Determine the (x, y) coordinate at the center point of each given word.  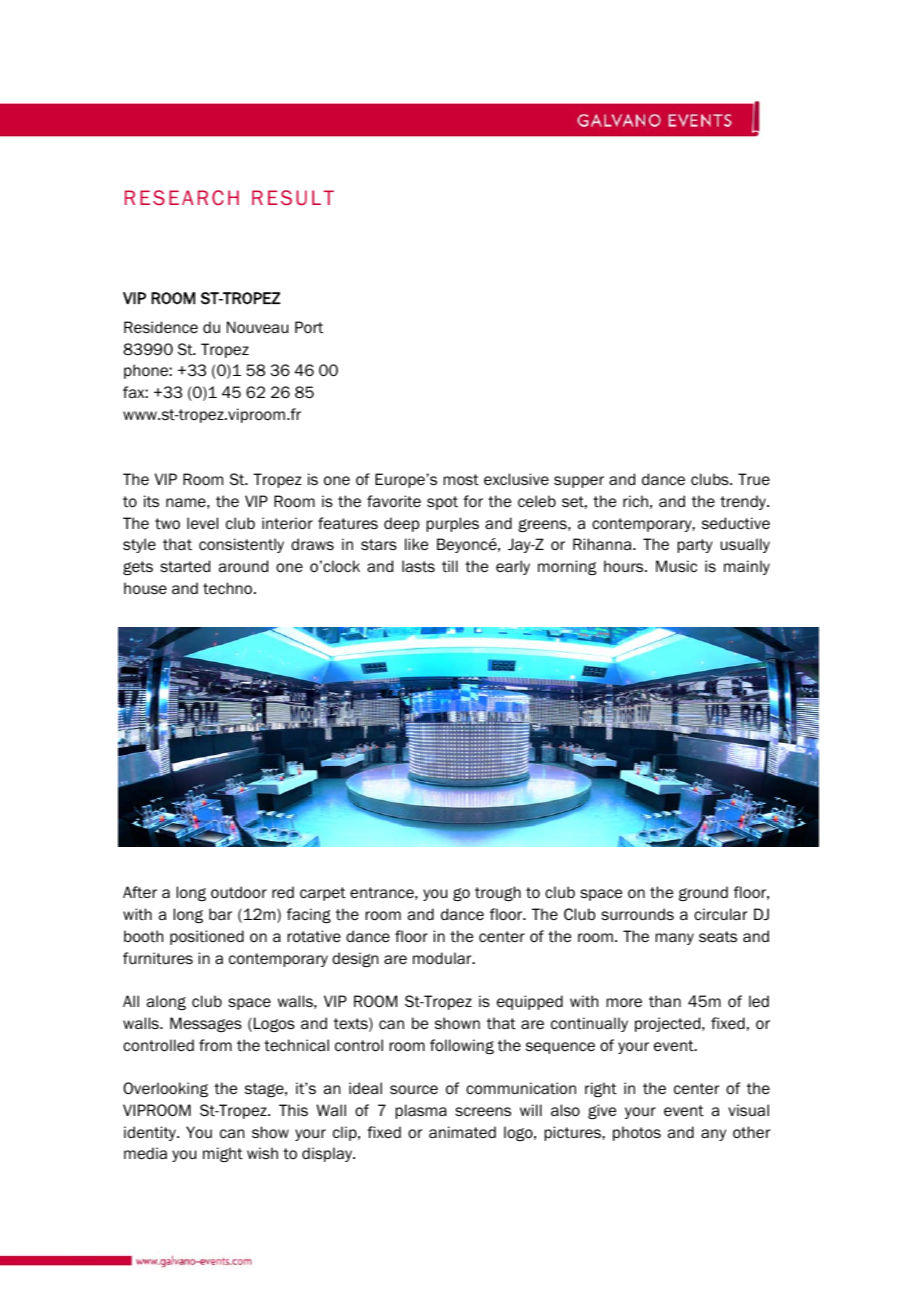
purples (452, 524)
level (202, 523)
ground (703, 893)
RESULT (293, 197)
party (695, 546)
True (754, 479)
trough (498, 893)
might (223, 1154)
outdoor (239, 892)
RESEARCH (182, 197)
